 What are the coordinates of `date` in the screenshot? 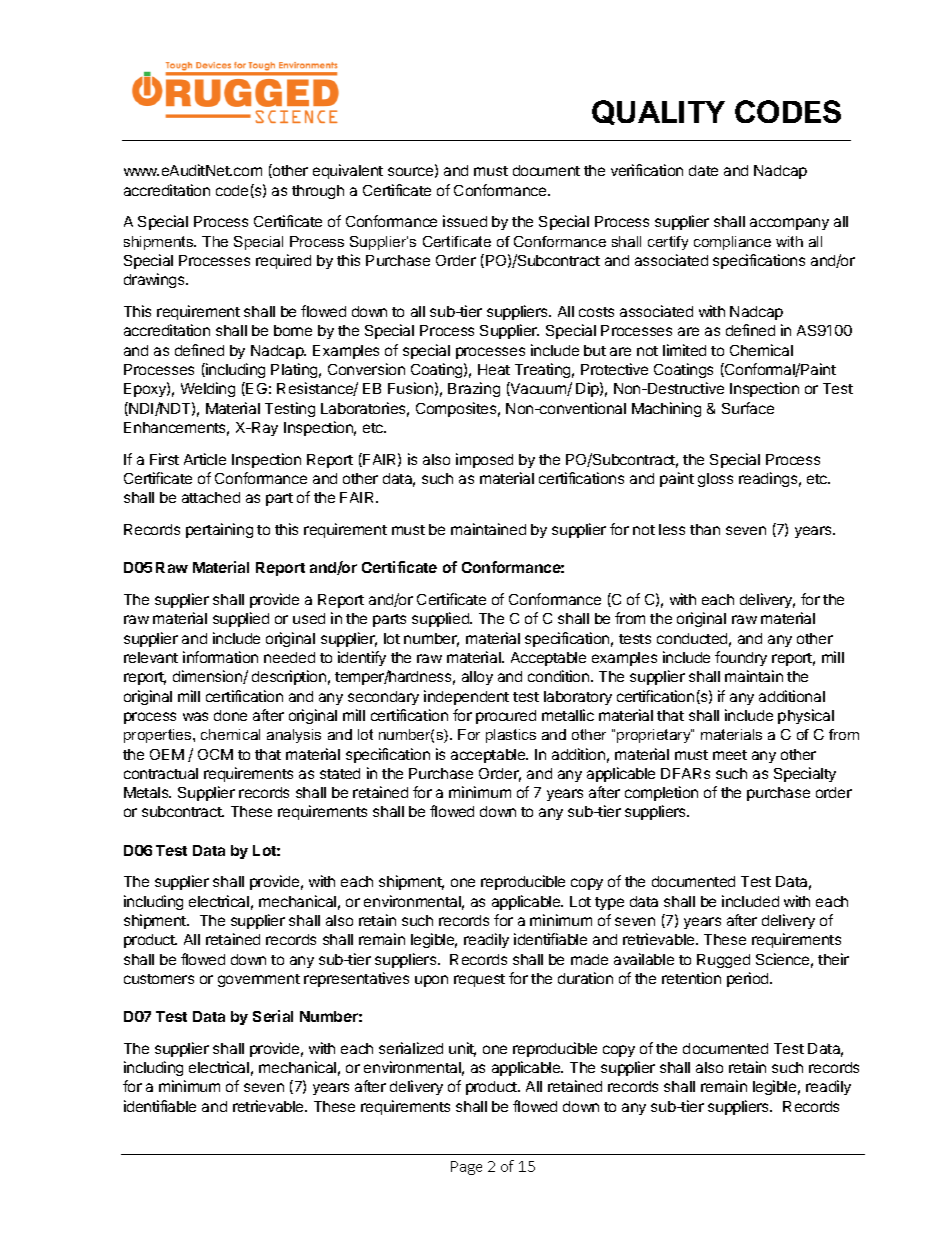 It's located at (703, 170).
